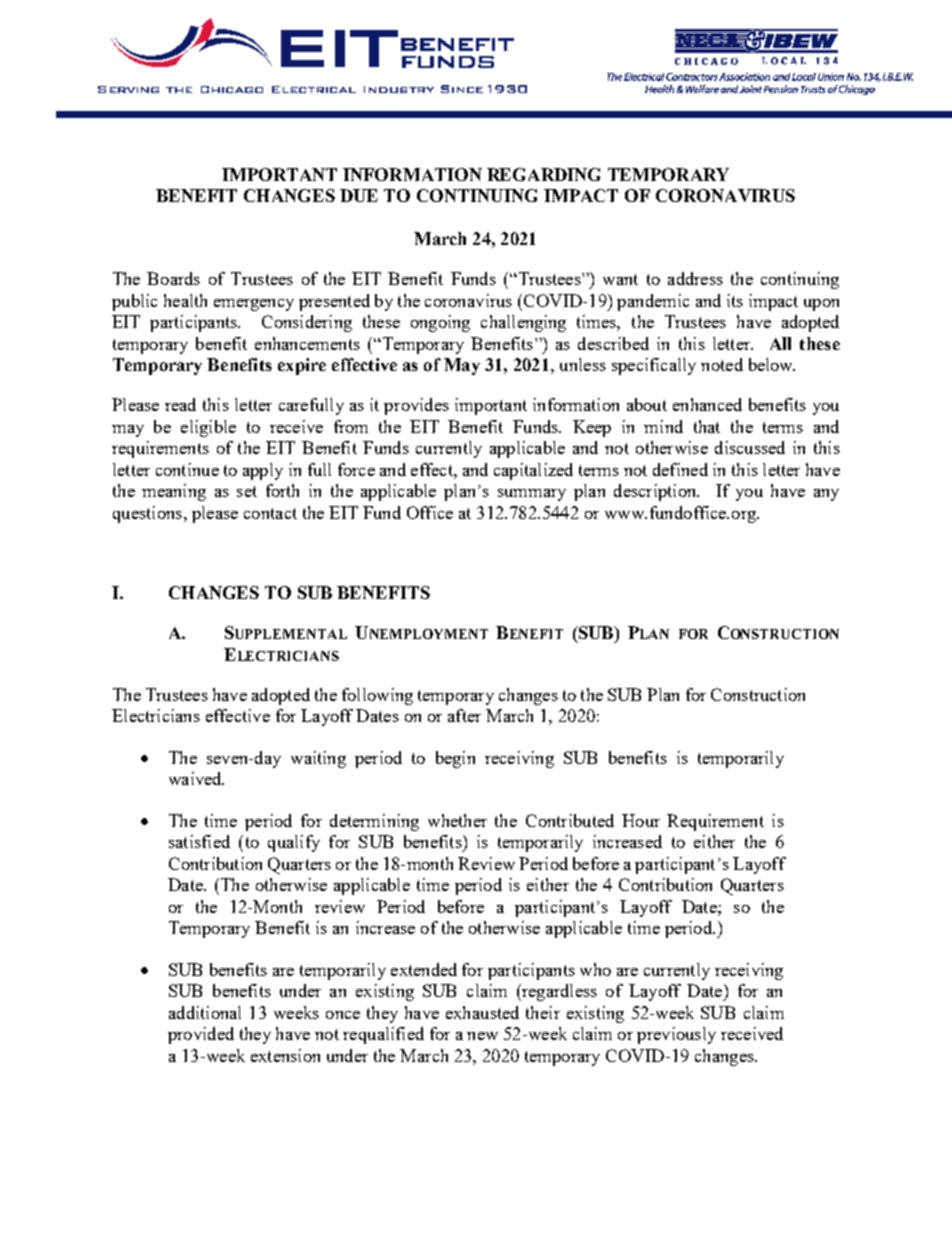  I want to click on provides, so click(416, 406).
